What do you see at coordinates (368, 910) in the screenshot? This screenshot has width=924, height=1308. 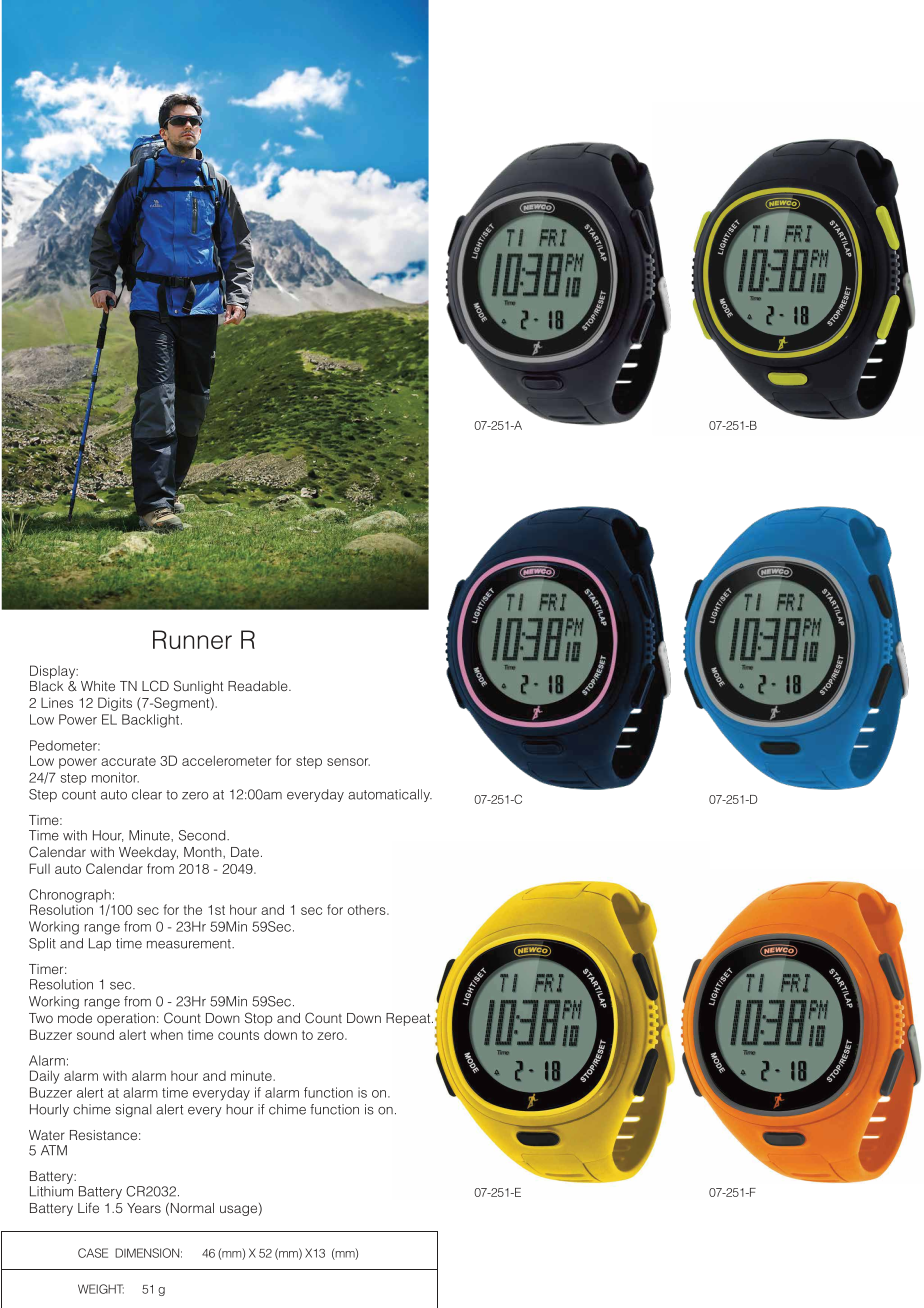 I see `others` at bounding box center [368, 910].
